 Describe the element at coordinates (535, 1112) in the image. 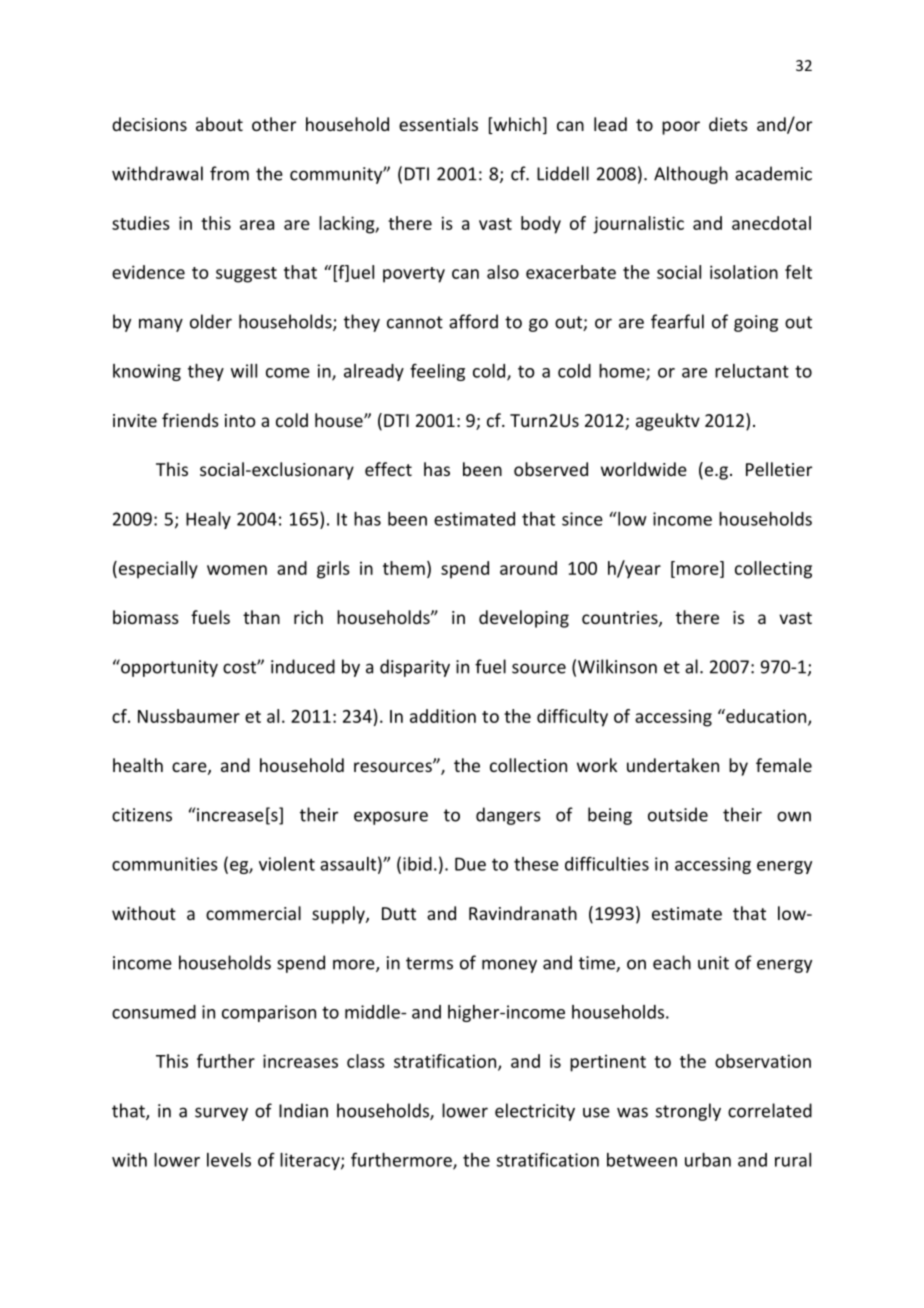

I see `electricity` at that location.
